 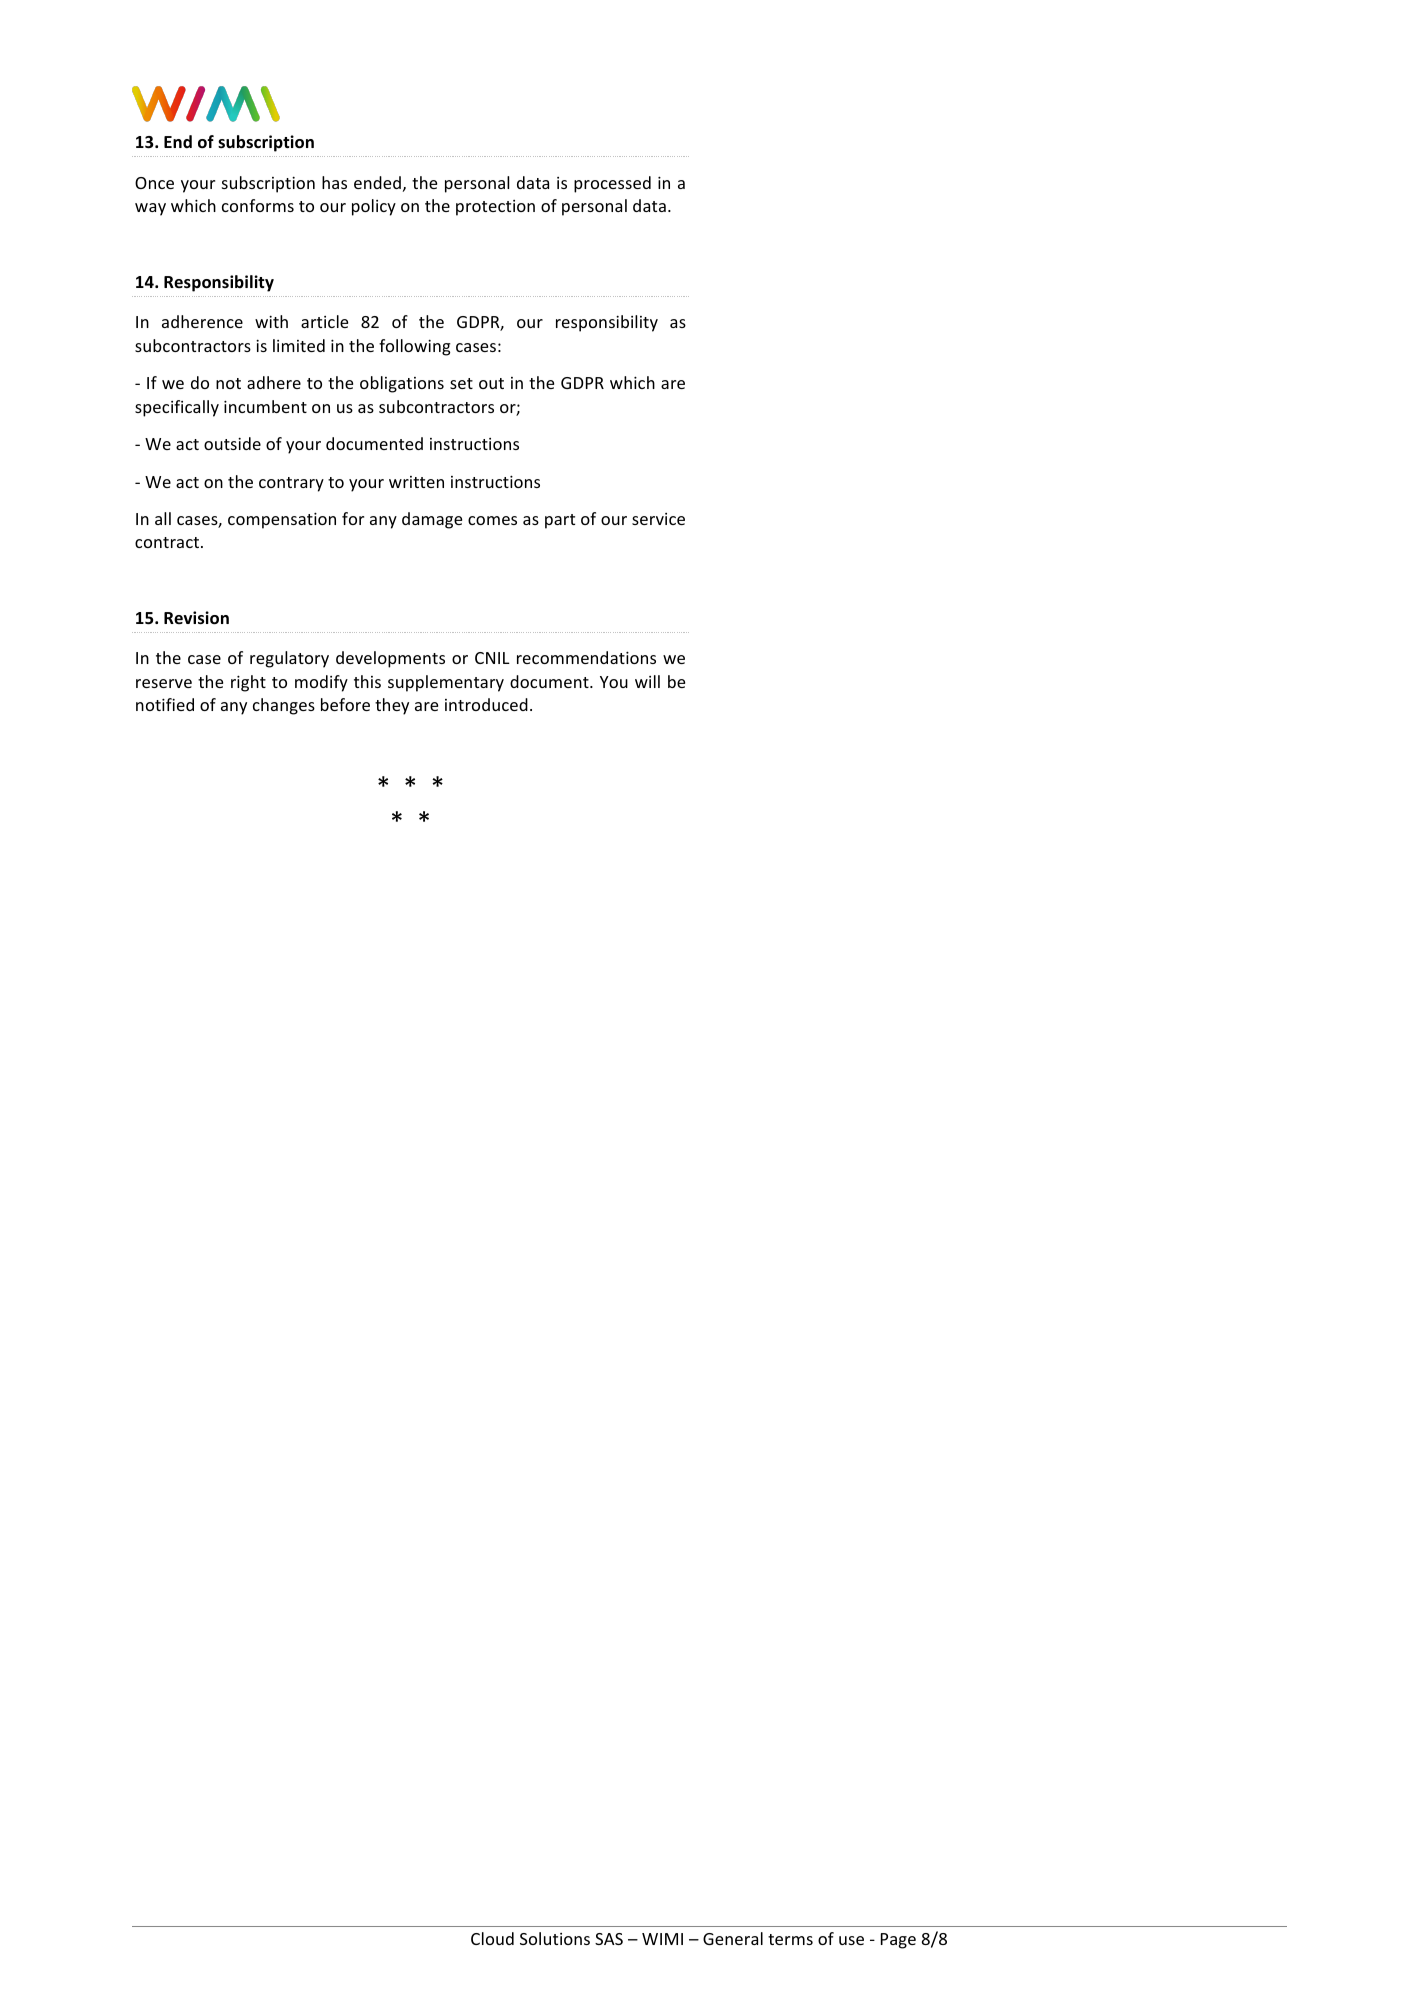 What do you see at coordinates (495, 208) in the screenshot?
I see `protection` at bounding box center [495, 208].
